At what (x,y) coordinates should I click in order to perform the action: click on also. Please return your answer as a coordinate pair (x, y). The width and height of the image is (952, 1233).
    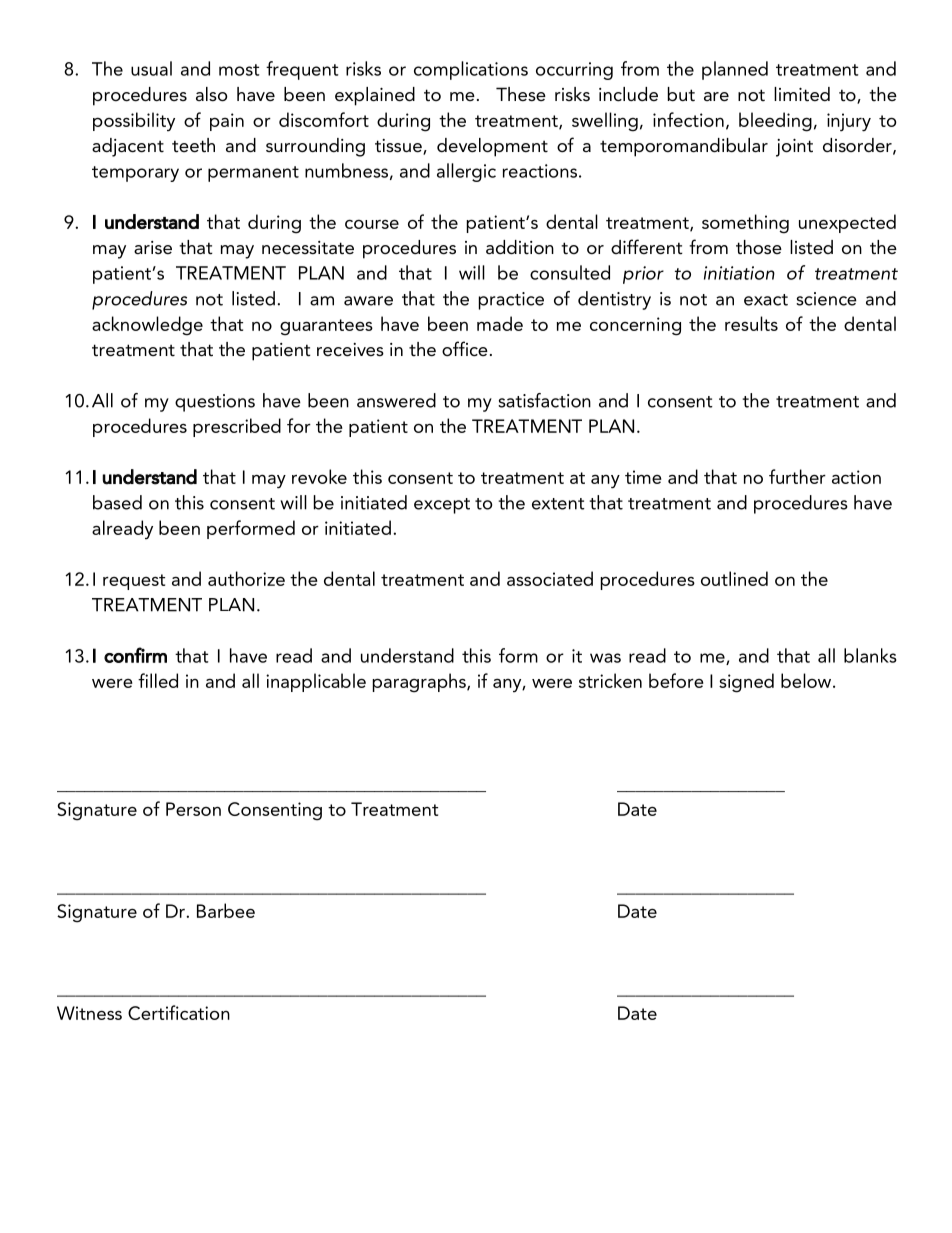
    Looking at the image, I should click on (212, 94).
